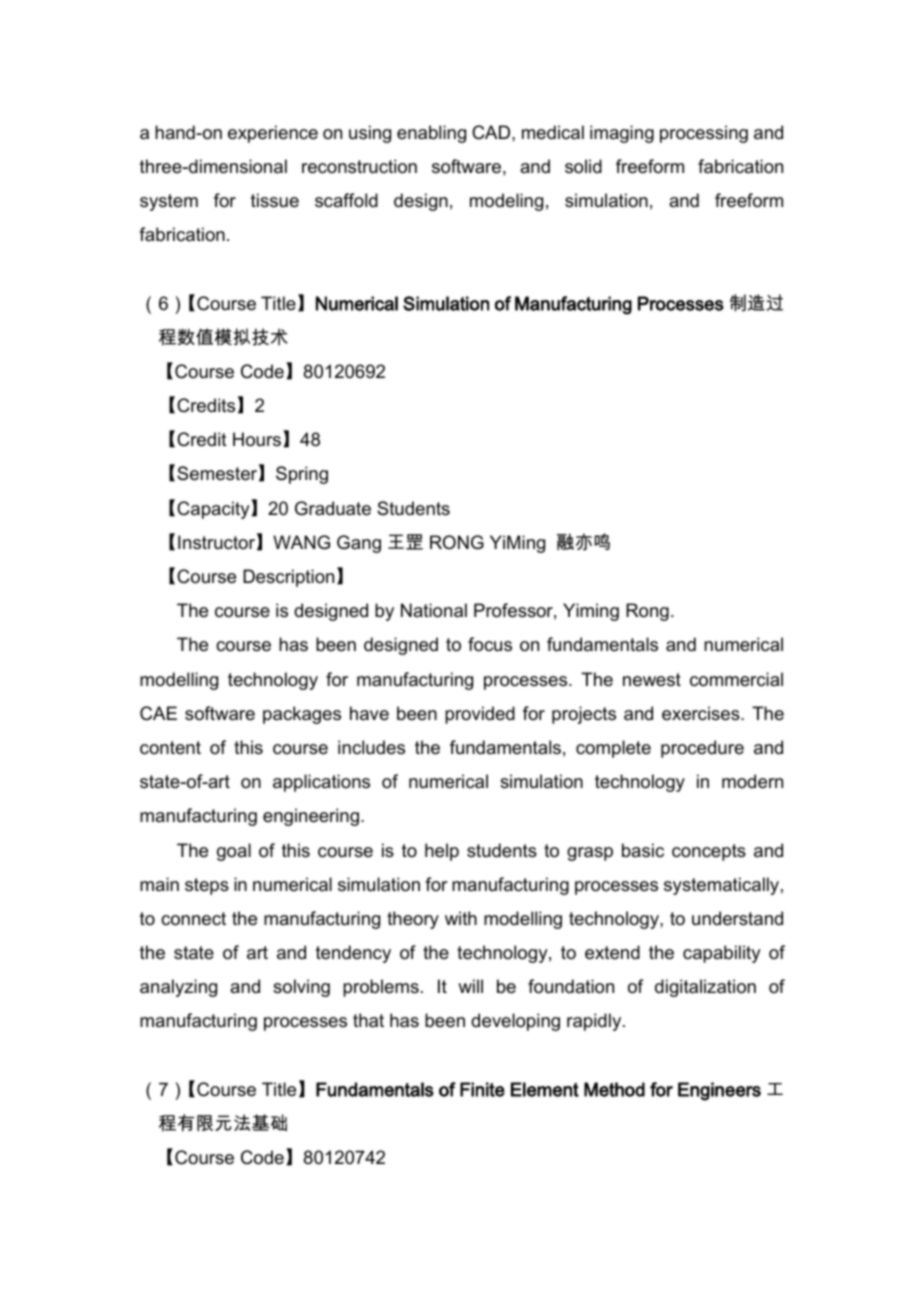 The image size is (924, 1308). Describe the element at coordinates (431, 134) in the screenshot. I see `enabling` at that location.
